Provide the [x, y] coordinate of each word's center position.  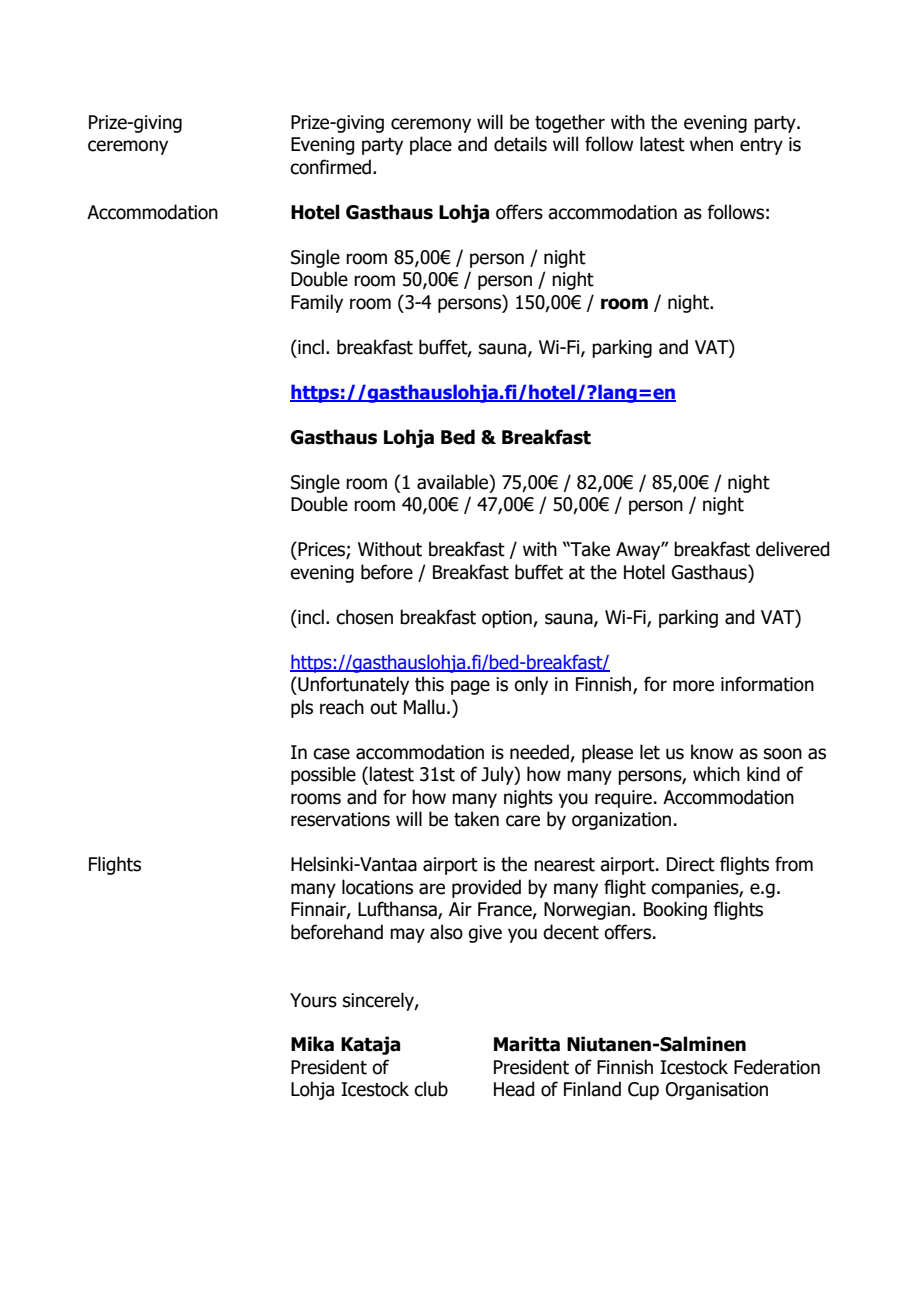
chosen [364, 617]
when [711, 144]
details [520, 144]
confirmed [330, 167]
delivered [792, 549]
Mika [312, 1044]
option [508, 619]
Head [514, 1089]
